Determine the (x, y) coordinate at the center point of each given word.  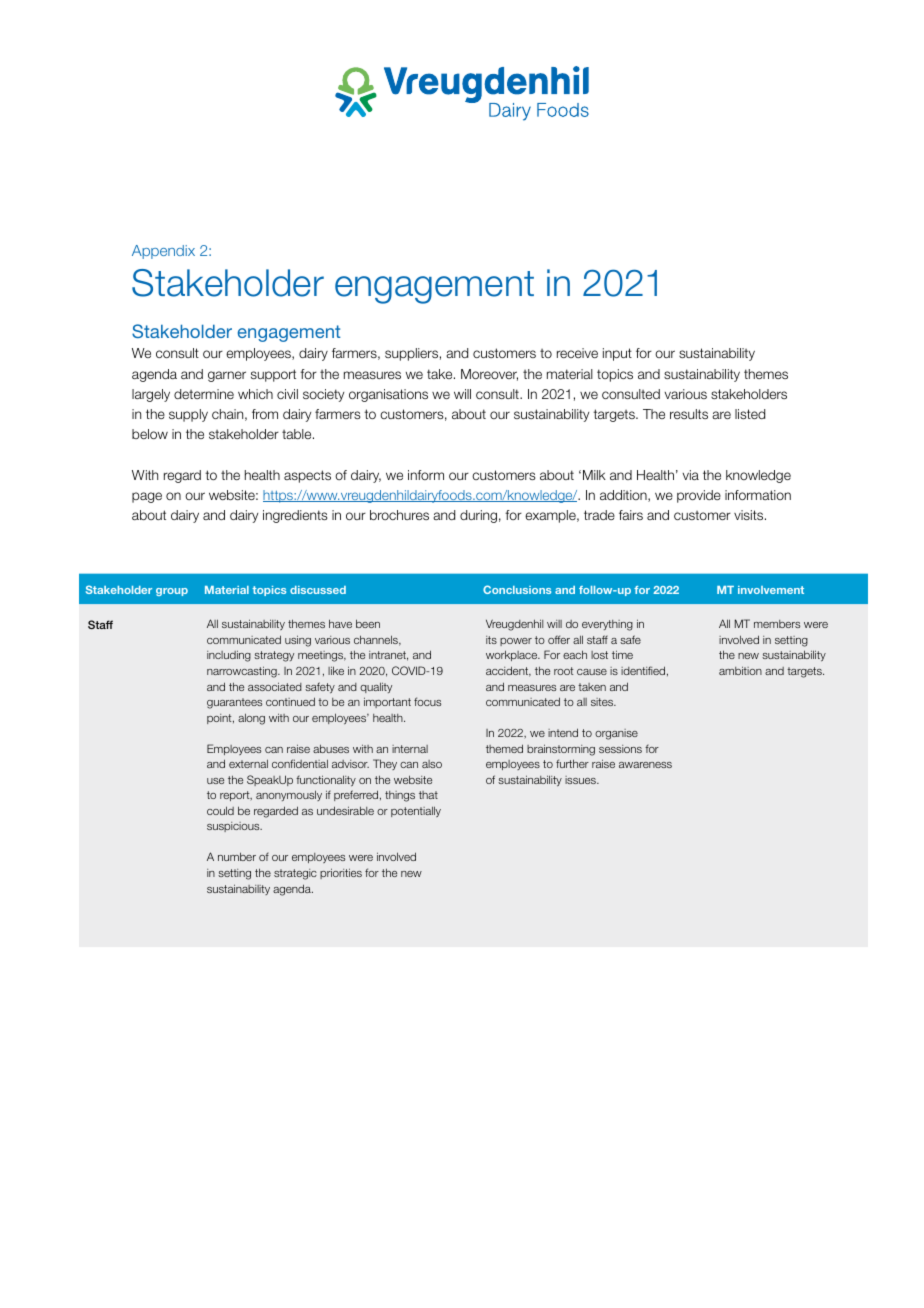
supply (188, 415)
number (237, 856)
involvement (771, 590)
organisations (388, 395)
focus (427, 701)
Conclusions (517, 589)
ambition (740, 670)
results (689, 414)
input (617, 354)
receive (577, 353)
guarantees (234, 703)
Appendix (163, 252)
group (172, 592)
